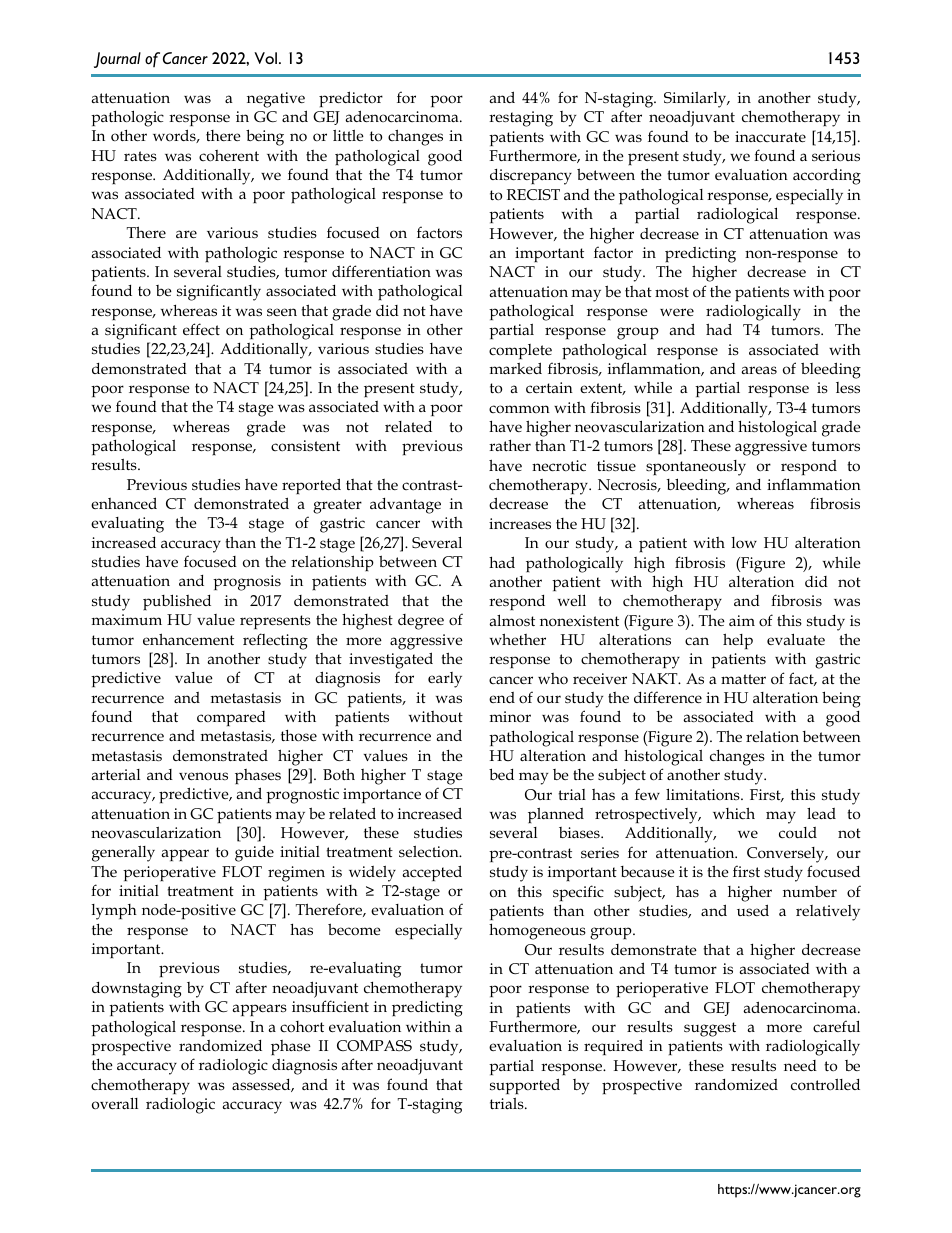 This image has width=952, height=1233. What do you see at coordinates (759, 370) in the image?
I see `areas` at bounding box center [759, 370].
